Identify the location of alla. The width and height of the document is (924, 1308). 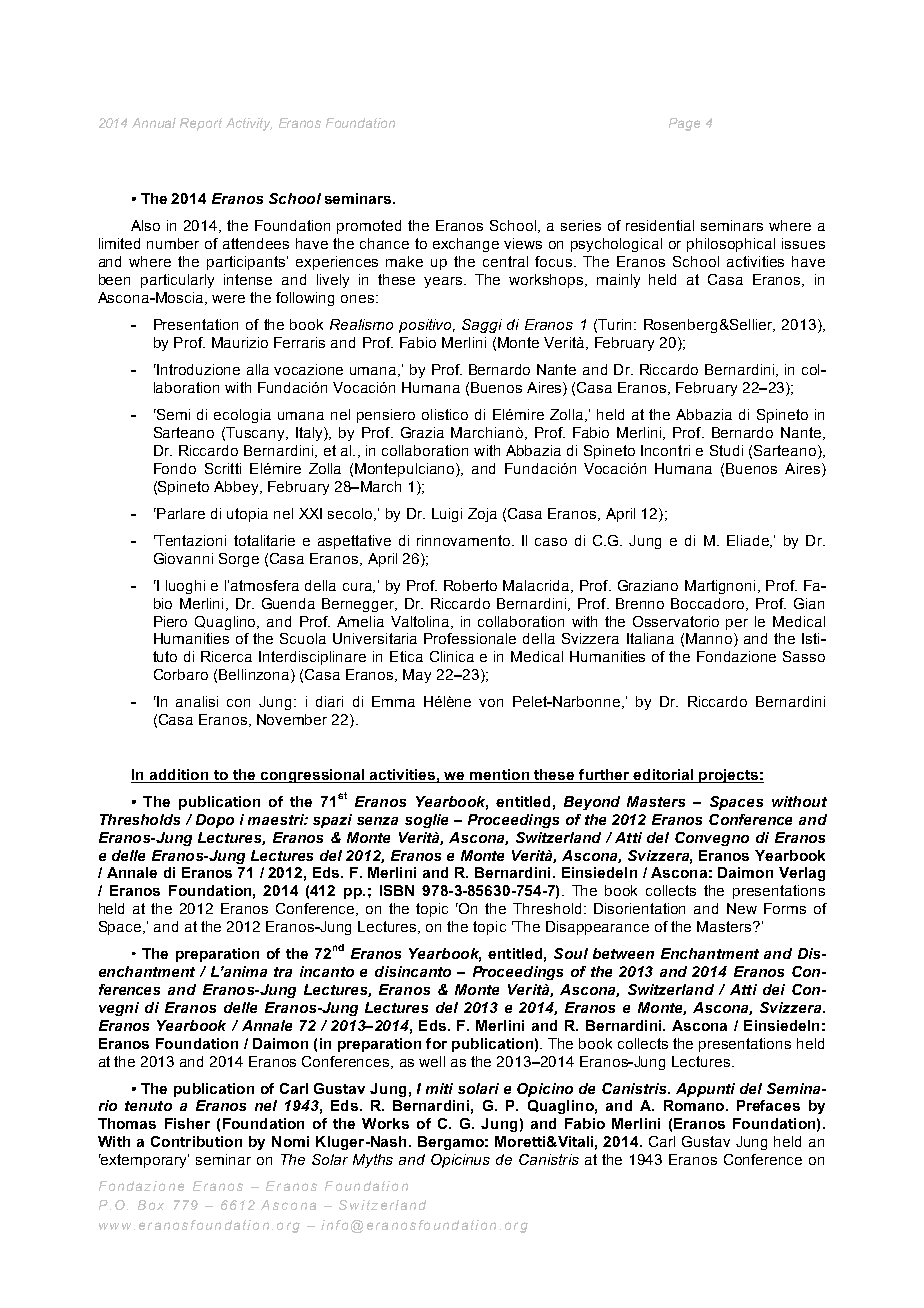
(258, 369).
